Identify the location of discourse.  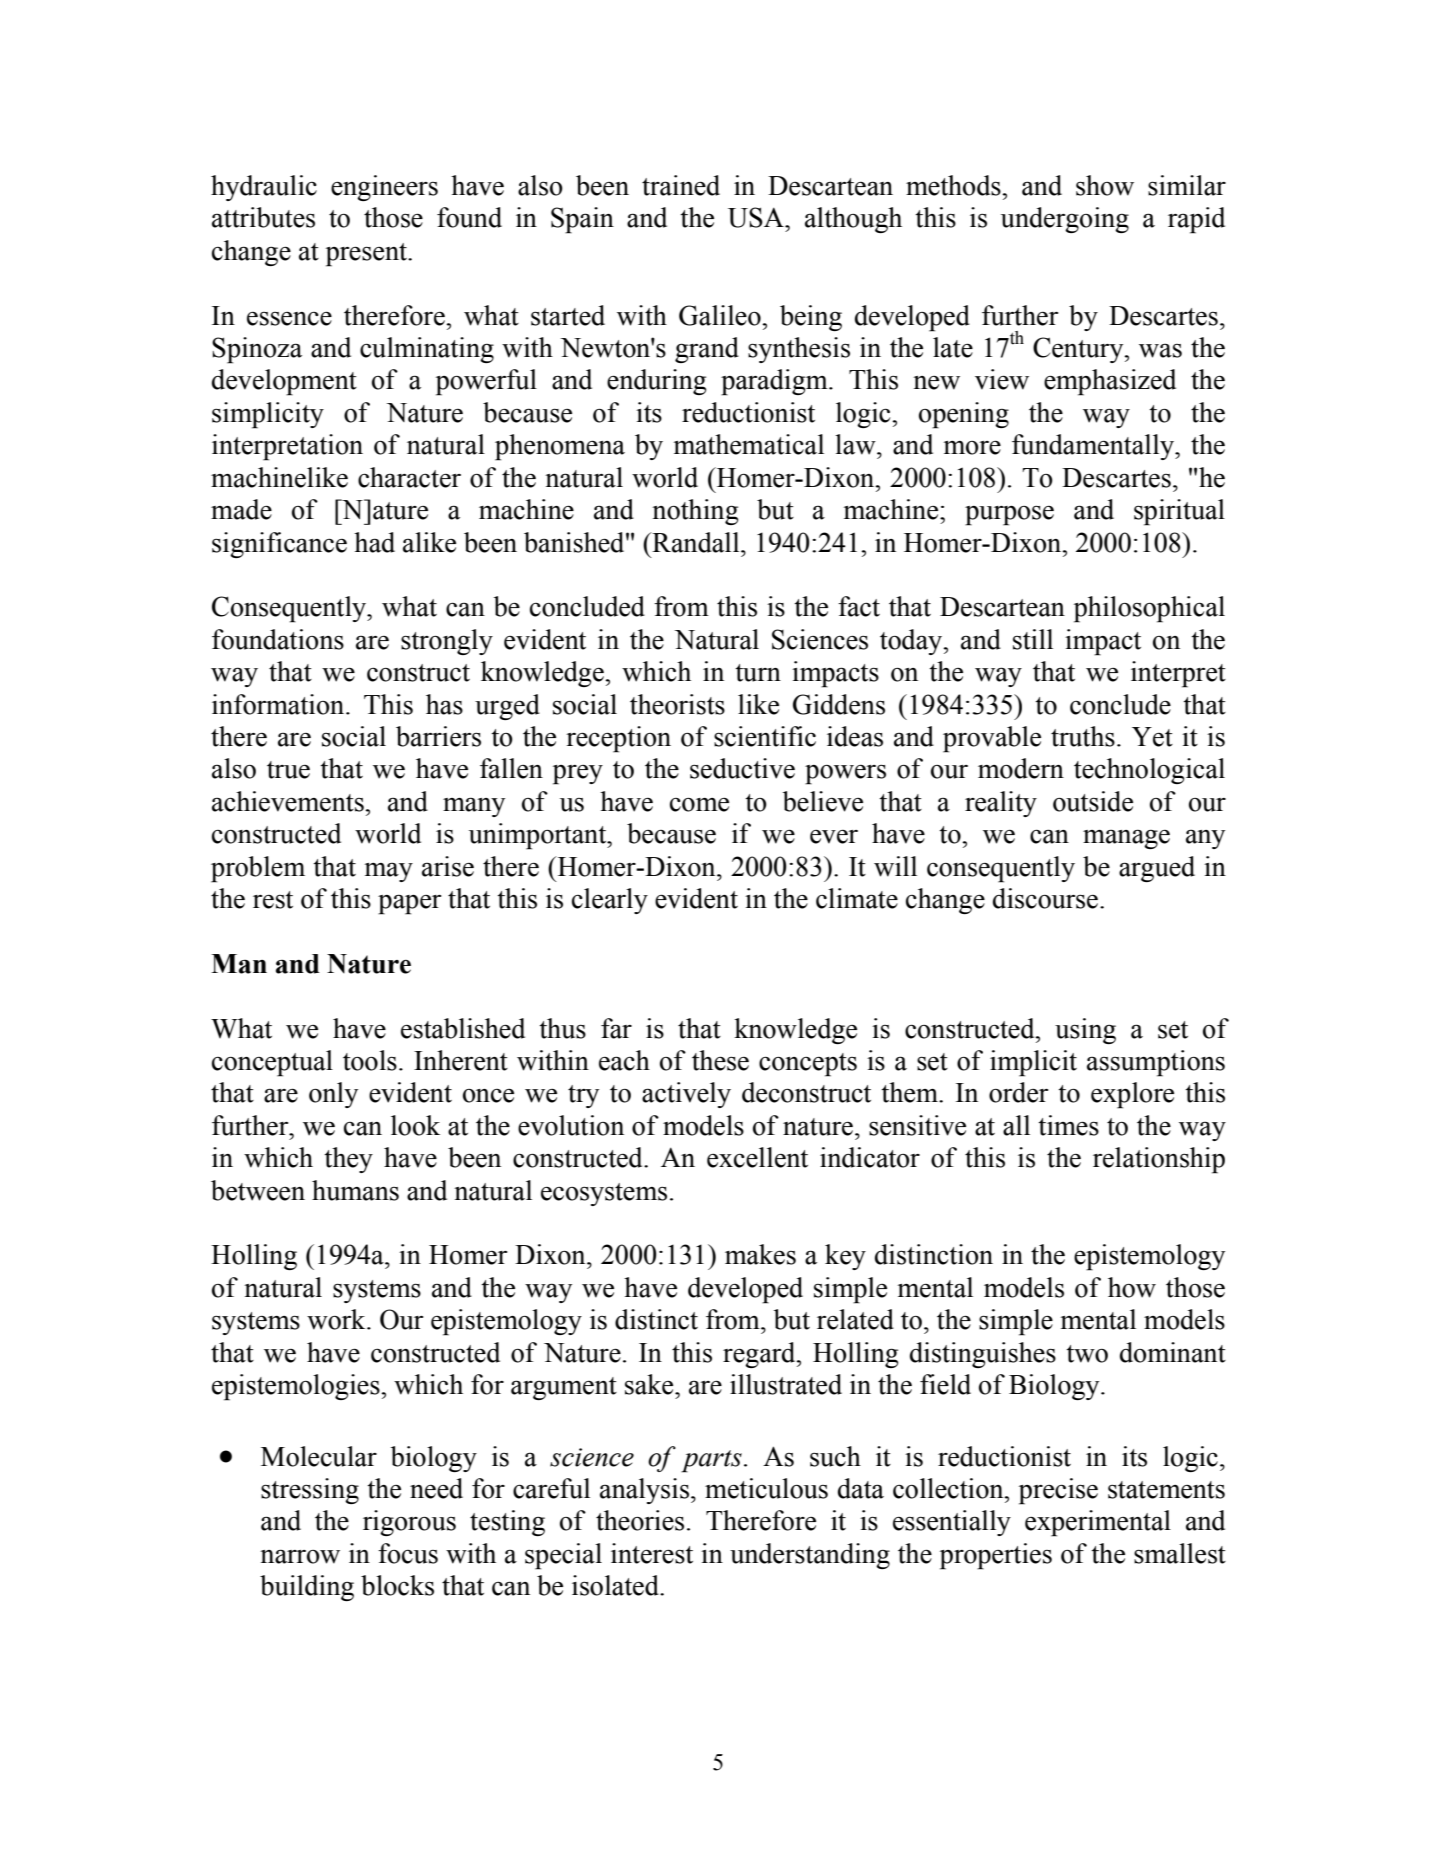
(1045, 898).
